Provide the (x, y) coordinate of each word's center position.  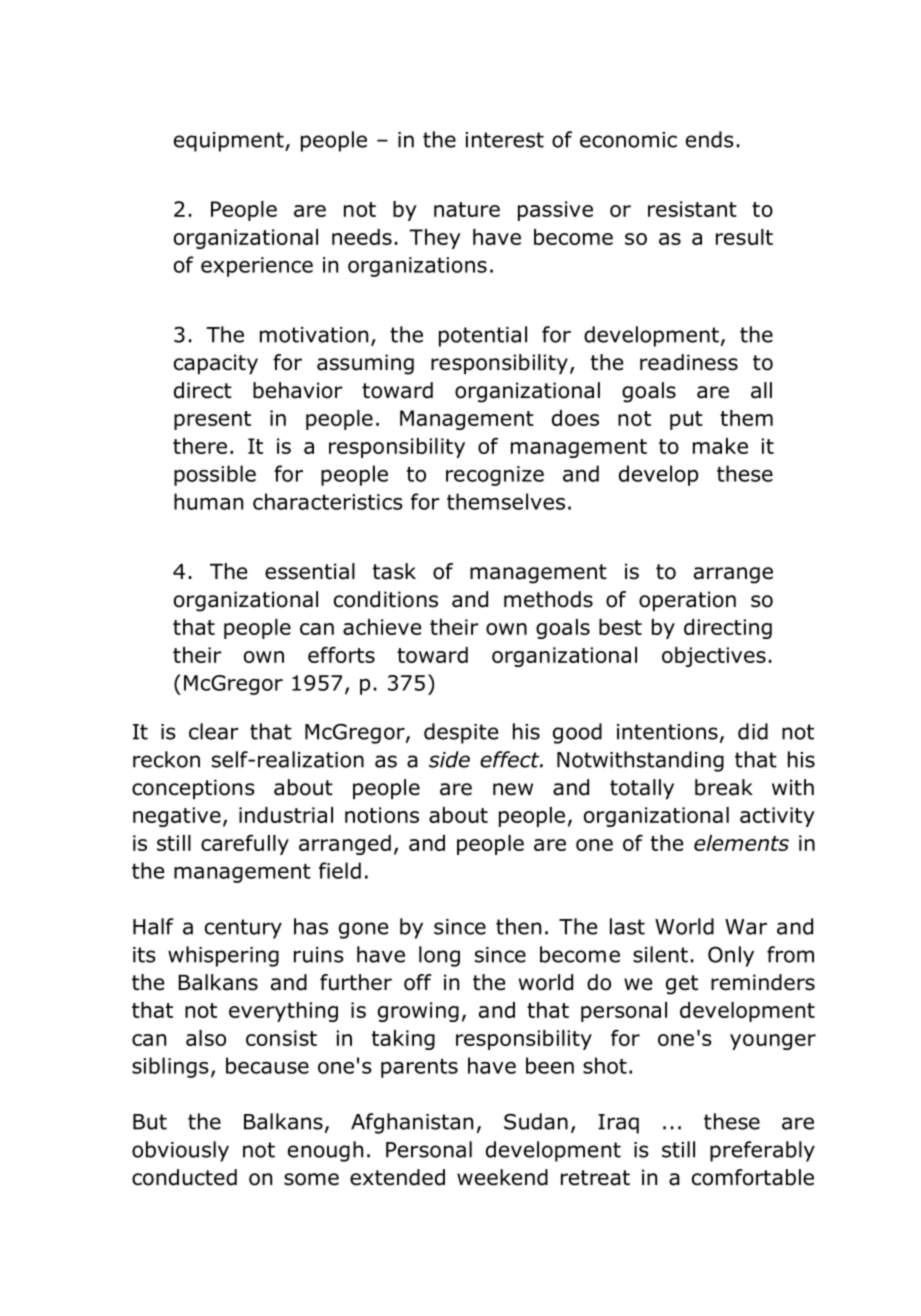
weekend (502, 1177)
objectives (714, 657)
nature (467, 209)
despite (461, 733)
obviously (180, 1151)
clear (214, 731)
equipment (230, 142)
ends (710, 139)
